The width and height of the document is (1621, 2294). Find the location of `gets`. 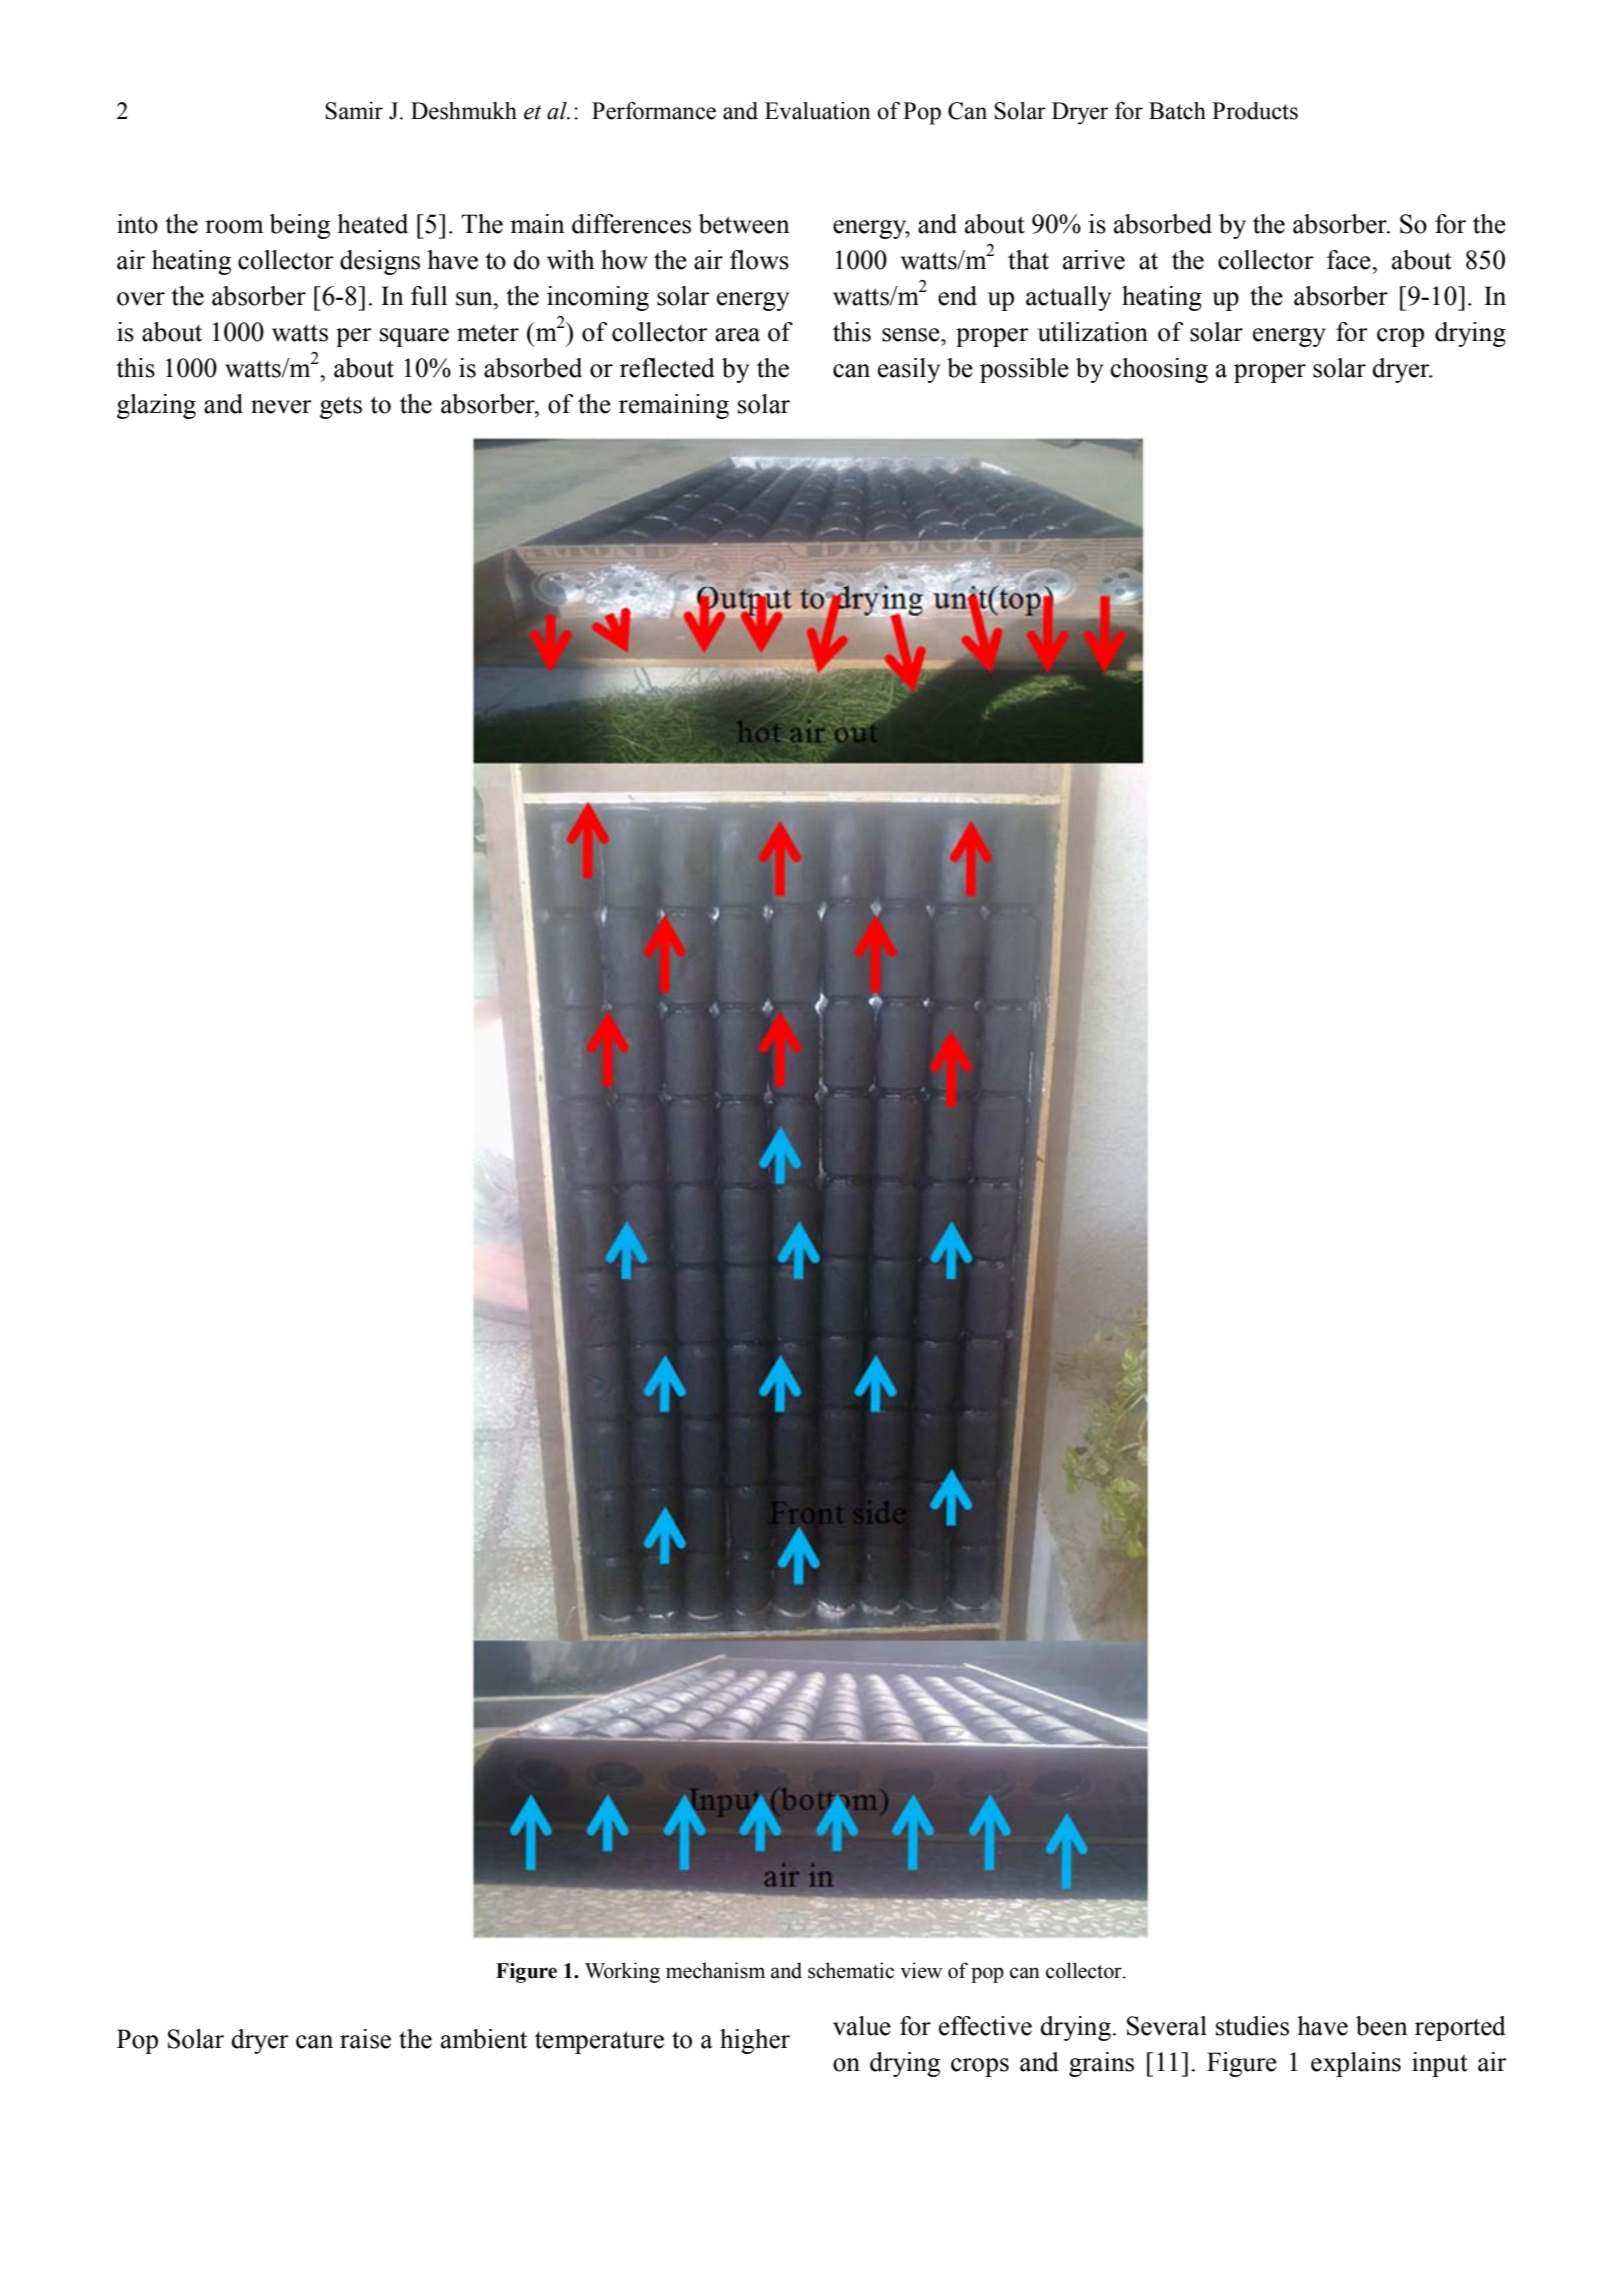

gets is located at coordinates (341, 407).
